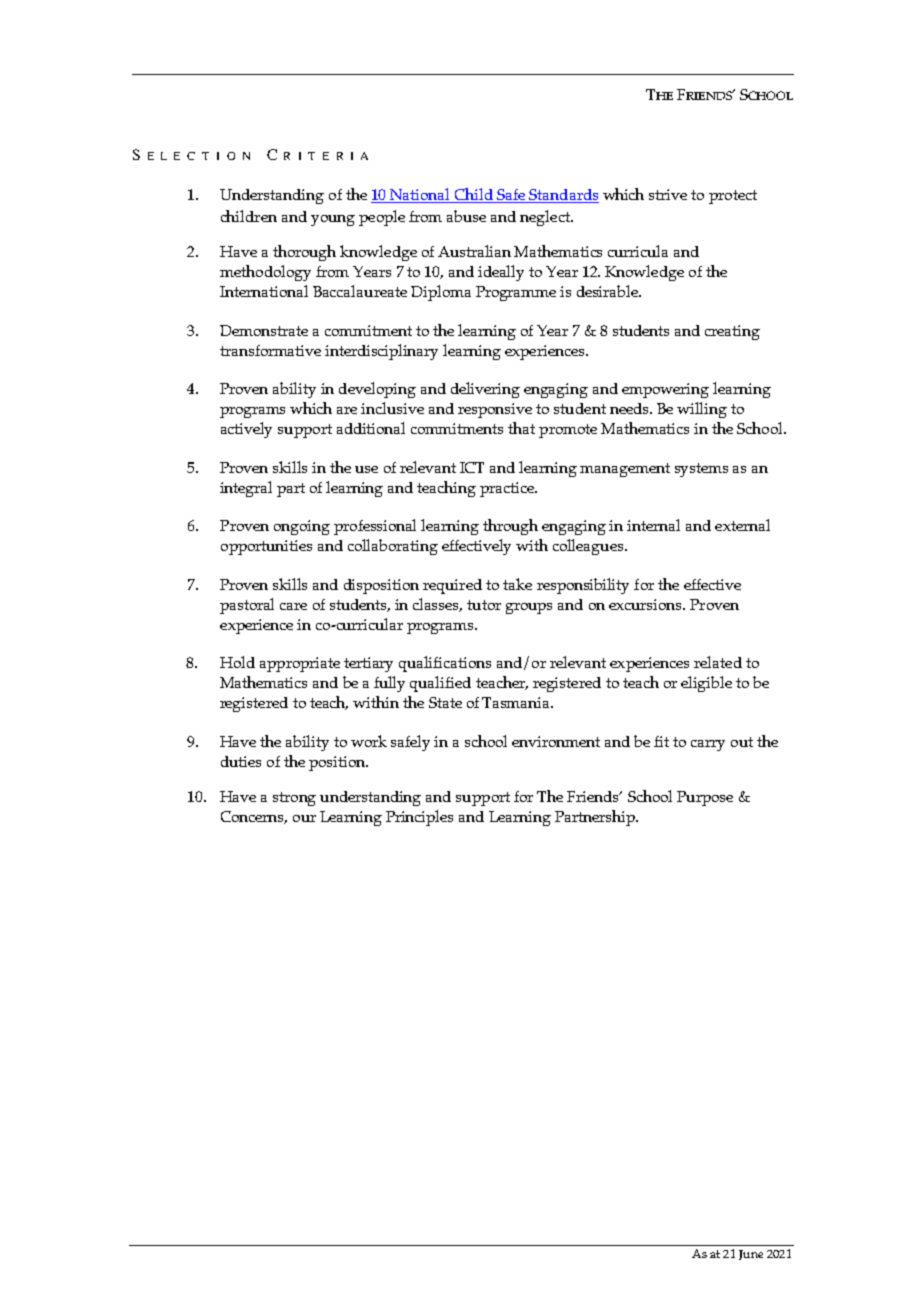 Image resolution: width=924 pixels, height=1308 pixels. I want to click on abuse, so click(466, 216).
